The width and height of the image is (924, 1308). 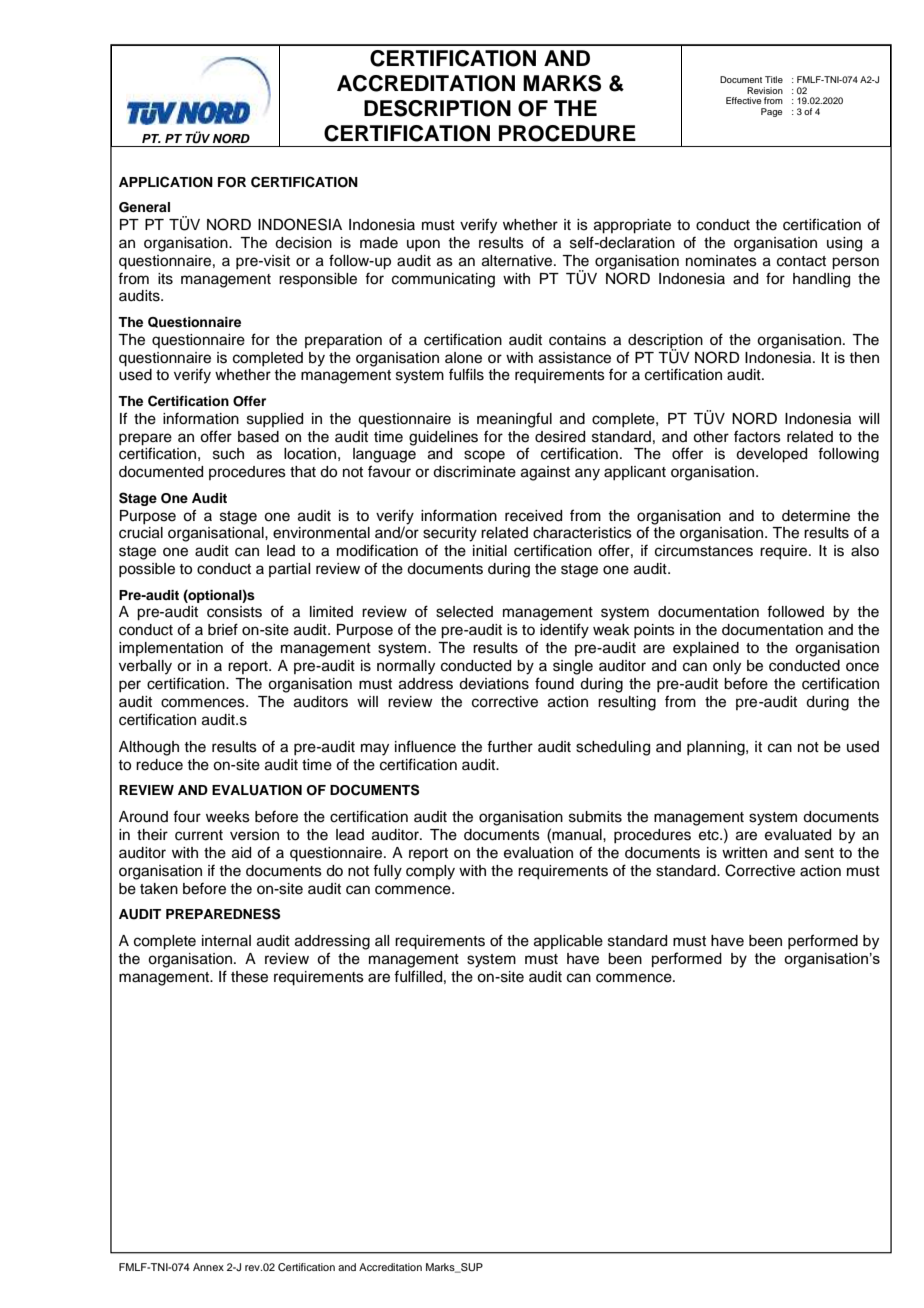 What do you see at coordinates (223, 629) in the image?
I see `brief` at bounding box center [223, 629].
